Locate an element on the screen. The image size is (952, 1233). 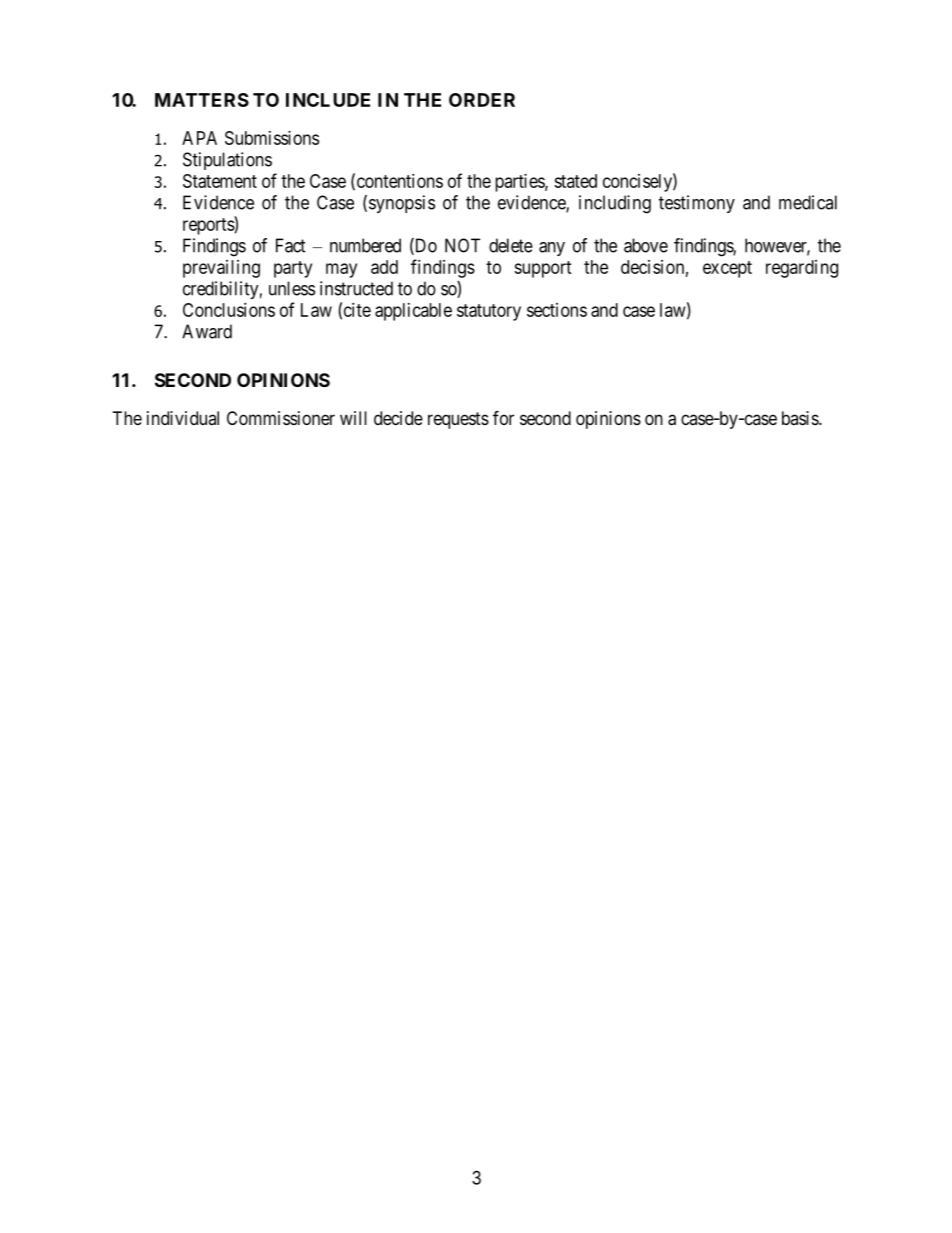
delete is located at coordinates (511, 245).
